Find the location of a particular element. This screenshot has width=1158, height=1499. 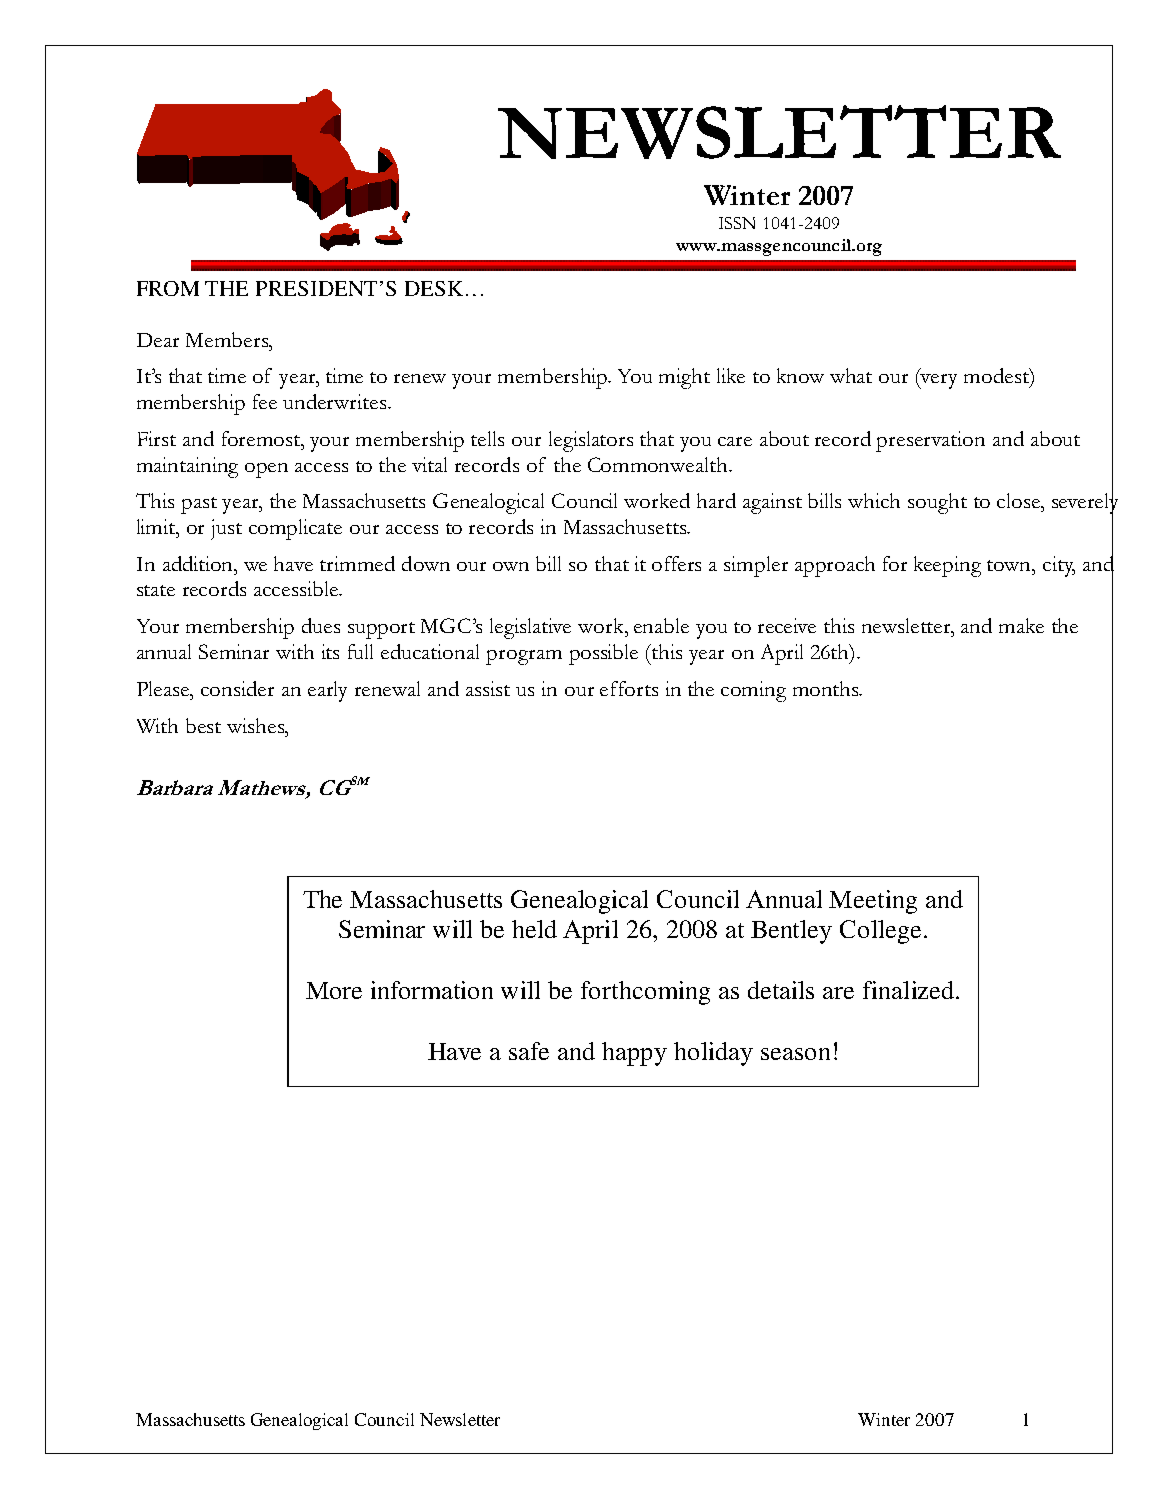

legislators is located at coordinates (591, 441).
